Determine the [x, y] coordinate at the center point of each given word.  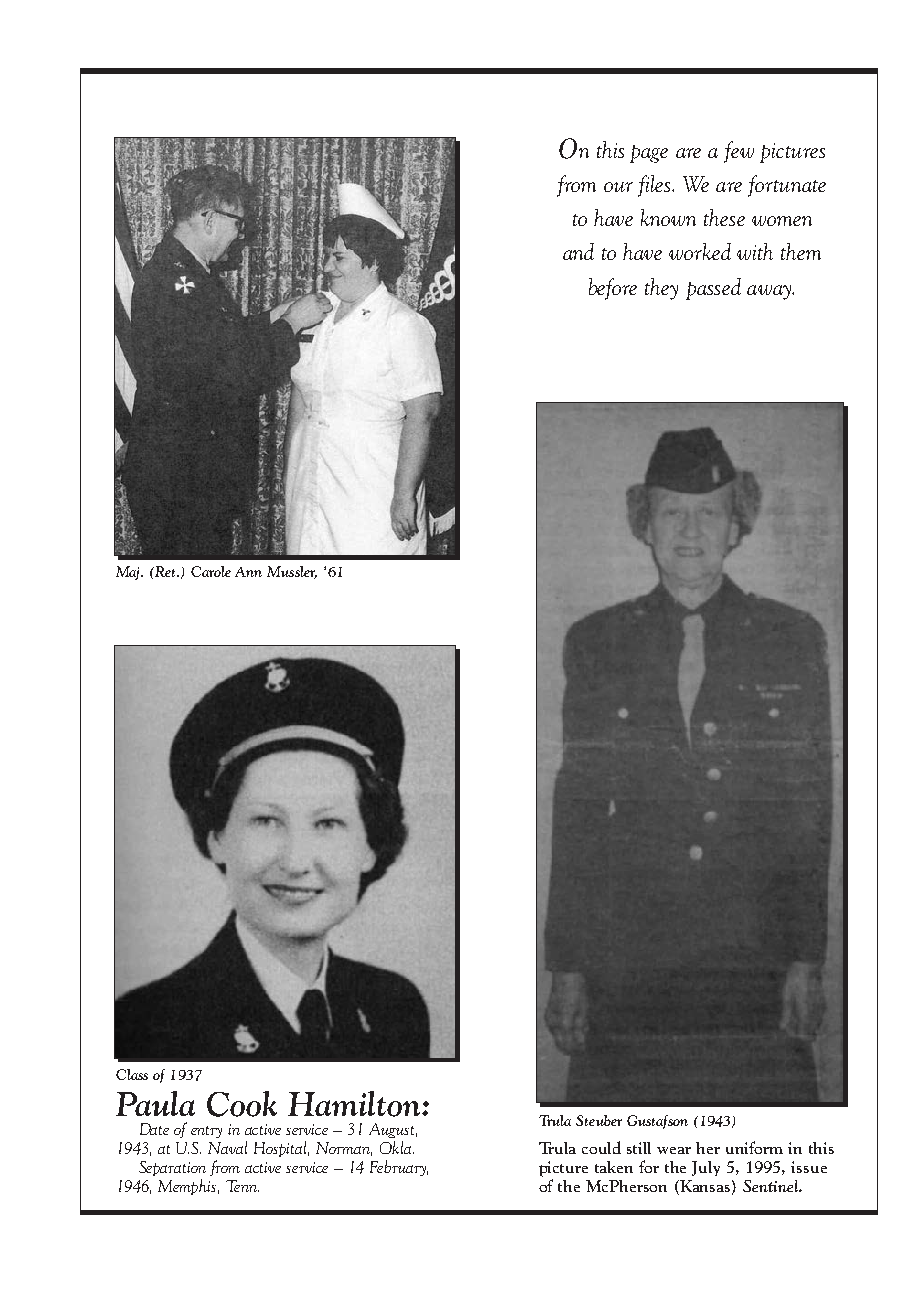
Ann [248, 572]
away [770, 292]
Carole [211, 571]
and [578, 251]
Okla [397, 1147]
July [706, 1168]
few [739, 152]
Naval [227, 1147]
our [618, 187]
